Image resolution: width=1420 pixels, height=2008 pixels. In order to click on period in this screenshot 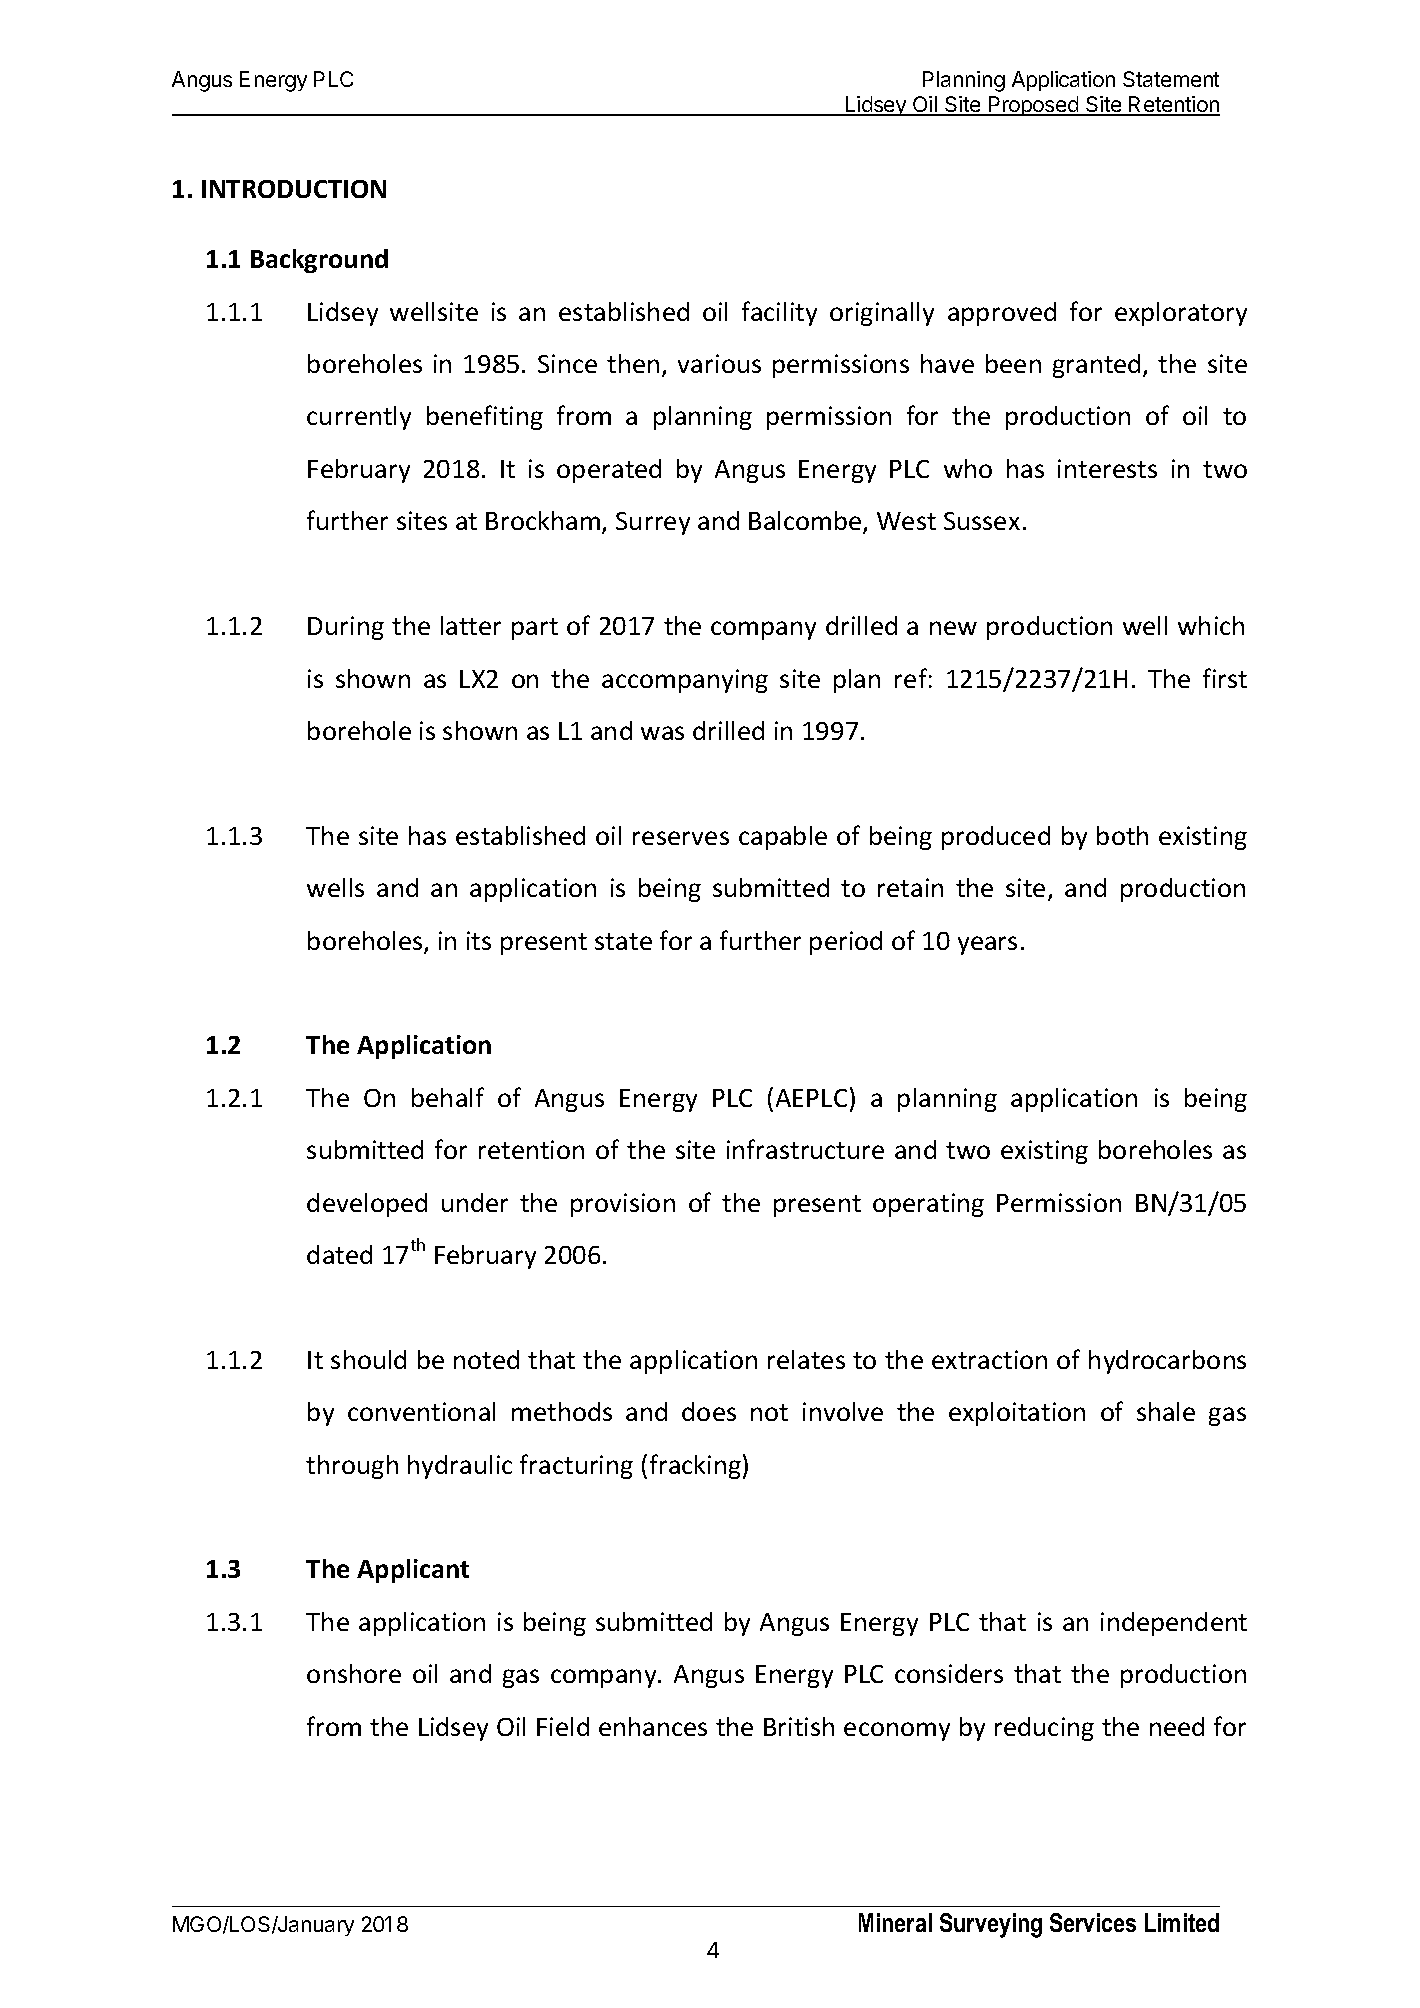, I will do `click(846, 943)`.
